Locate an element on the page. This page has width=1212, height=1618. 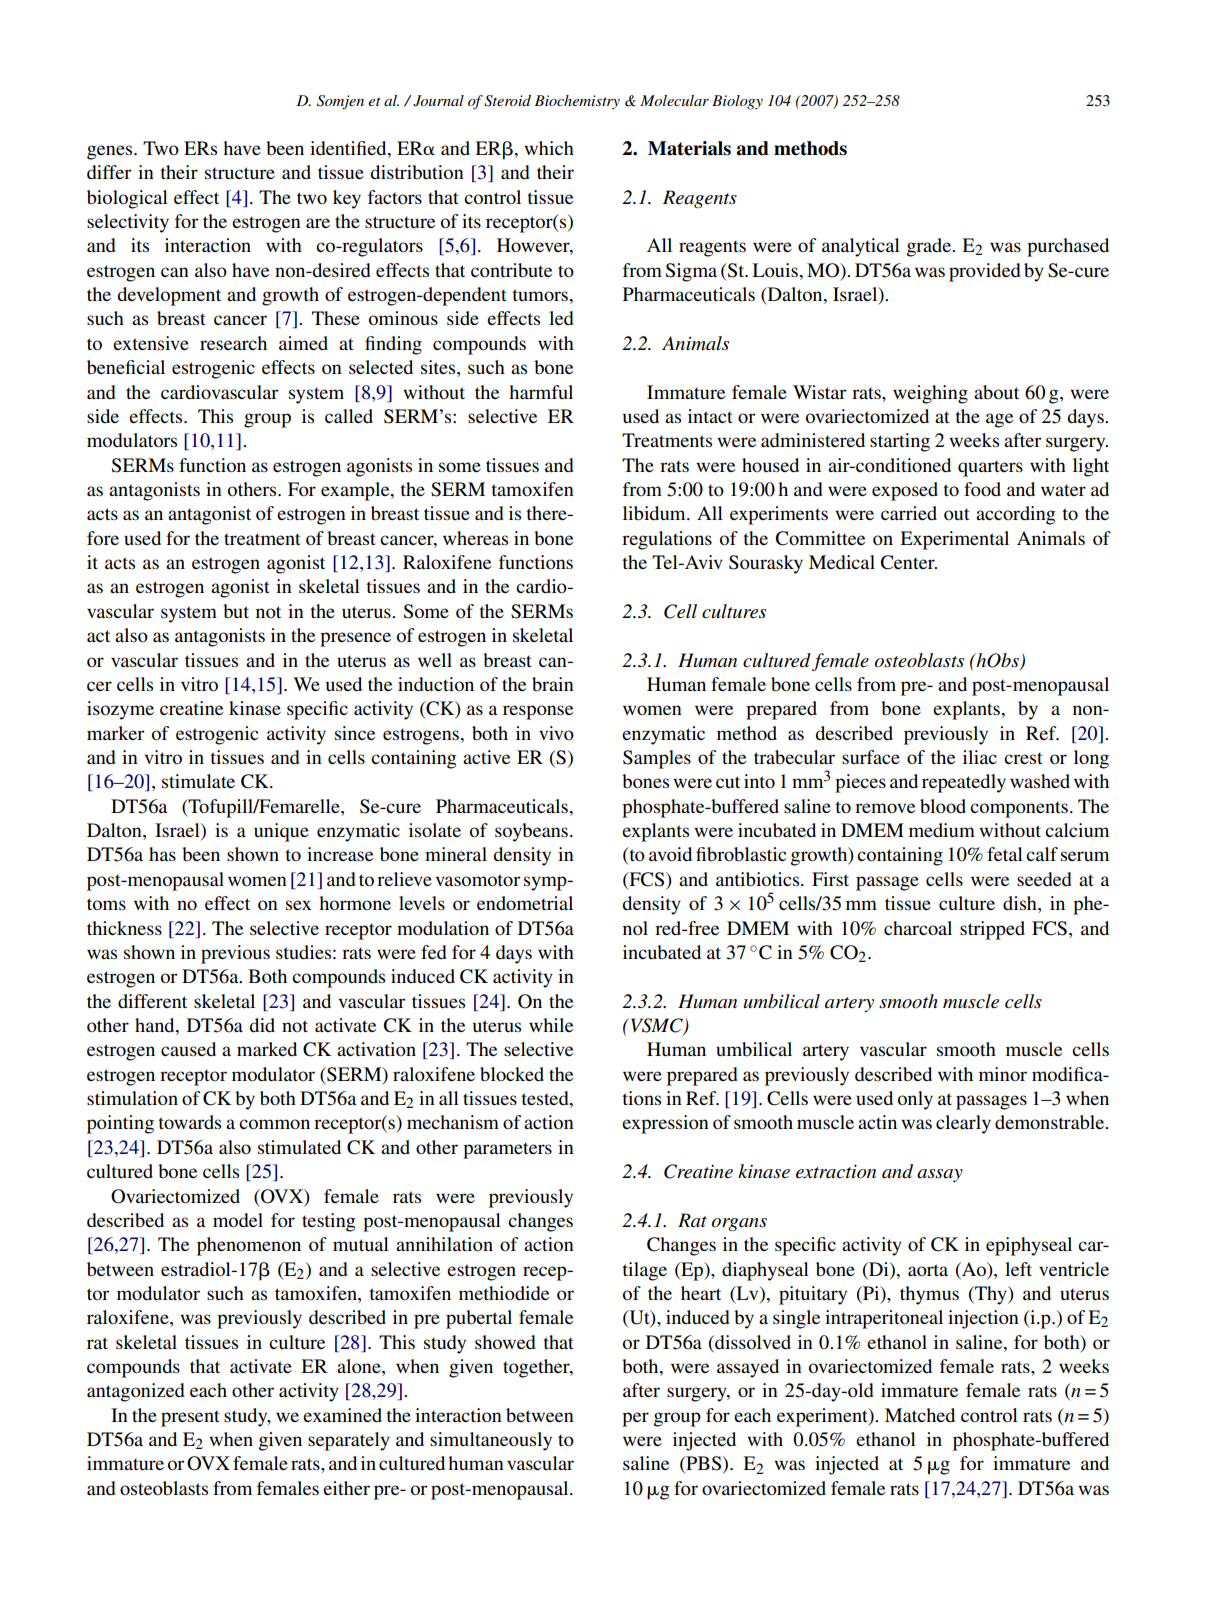
Samples is located at coordinates (657, 759).
